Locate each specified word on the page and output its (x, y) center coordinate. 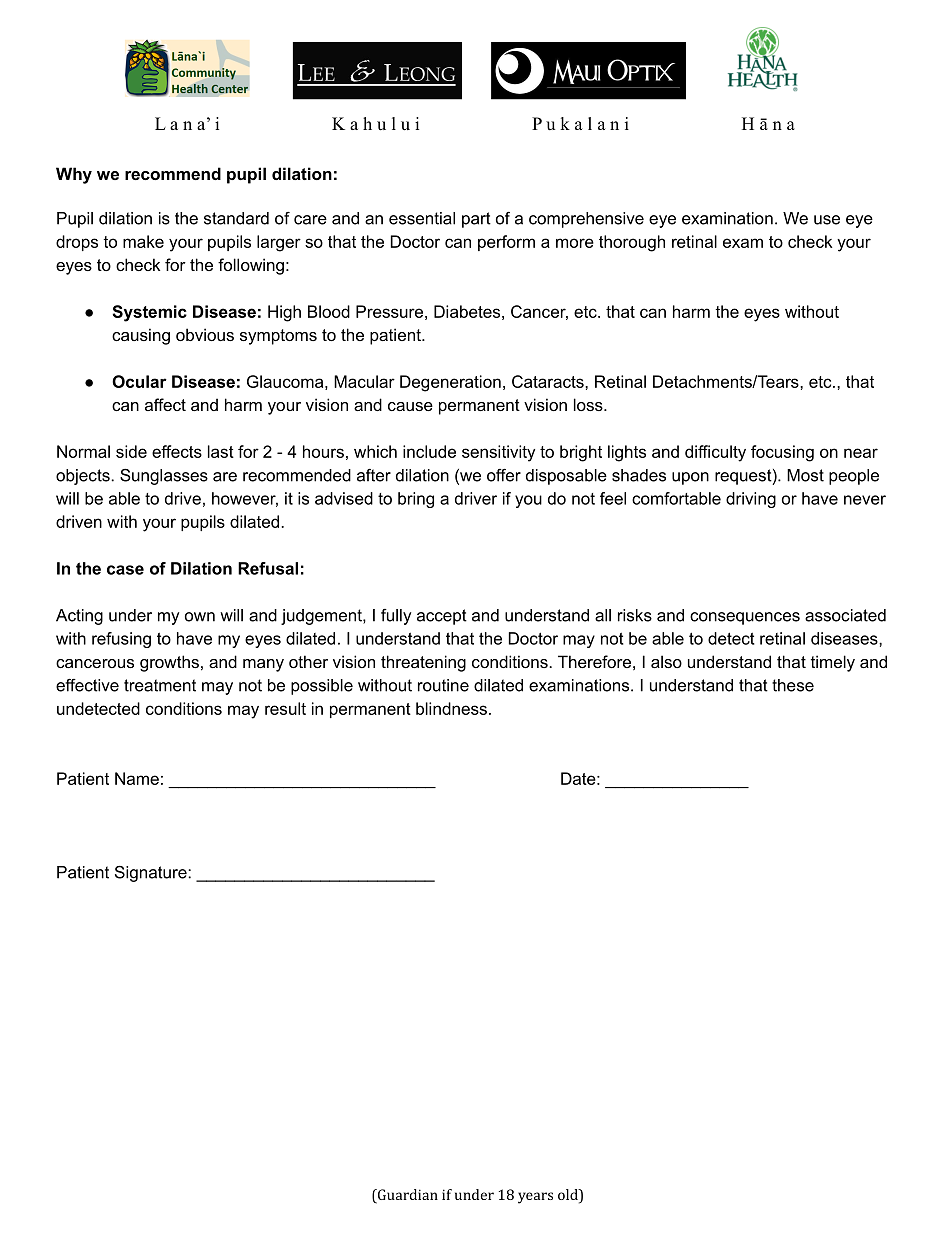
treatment (160, 685)
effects (177, 451)
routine (443, 685)
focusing (782, 453)
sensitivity (498, 453)
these (793, 685)
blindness (451, 708)
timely (833, 663)
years (535, 1198)
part (476, 220)
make (143, 241)
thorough (632, 243)
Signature (152, 873)
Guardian (406, 1196)
